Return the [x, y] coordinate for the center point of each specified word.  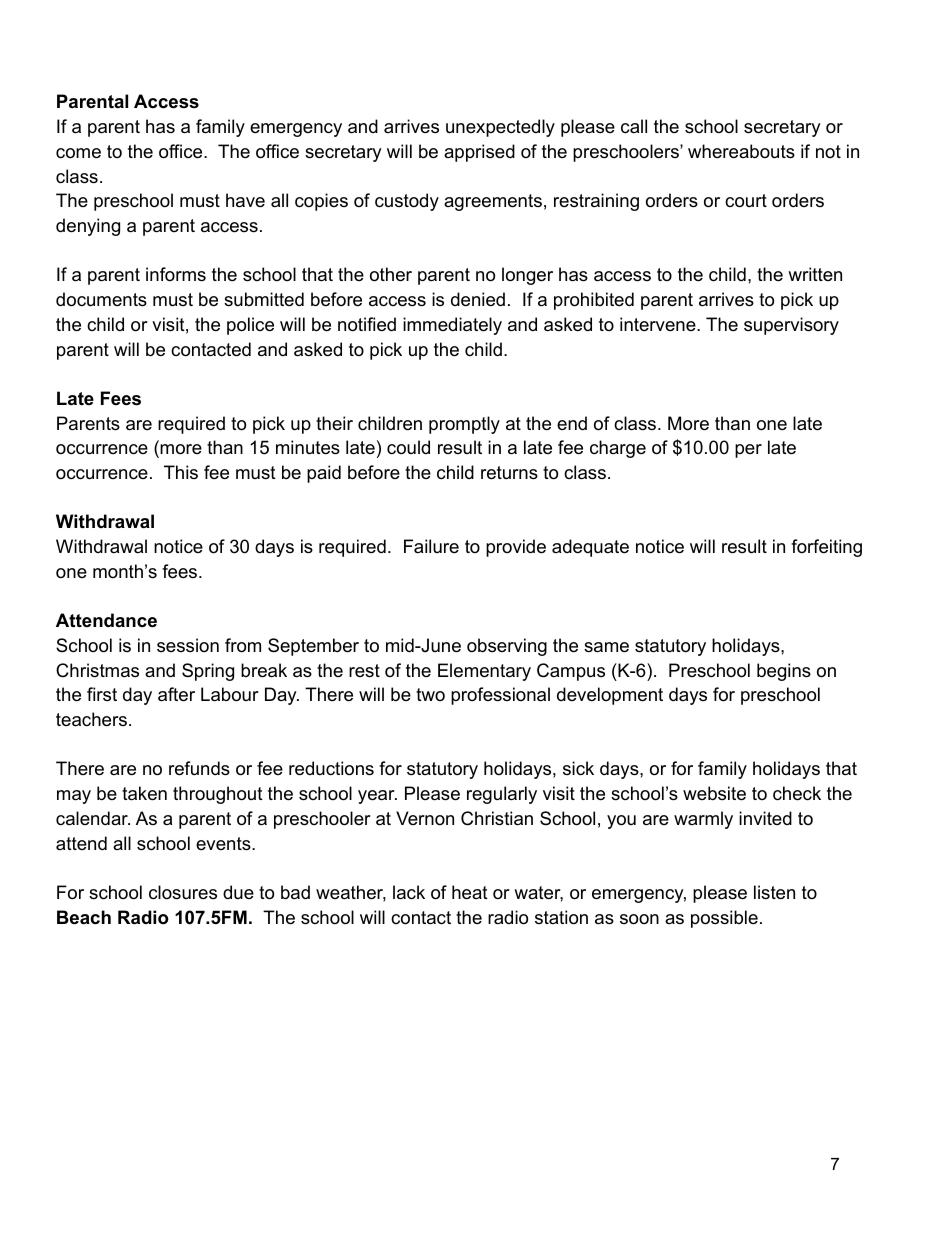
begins [784, 672]
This [181, 472]
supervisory [791, 326]
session [188, 645]
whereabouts [741, 151]
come [78, 153]
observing [507, 647]
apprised [479, 153]
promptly [464, 425]
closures [183, 892]
